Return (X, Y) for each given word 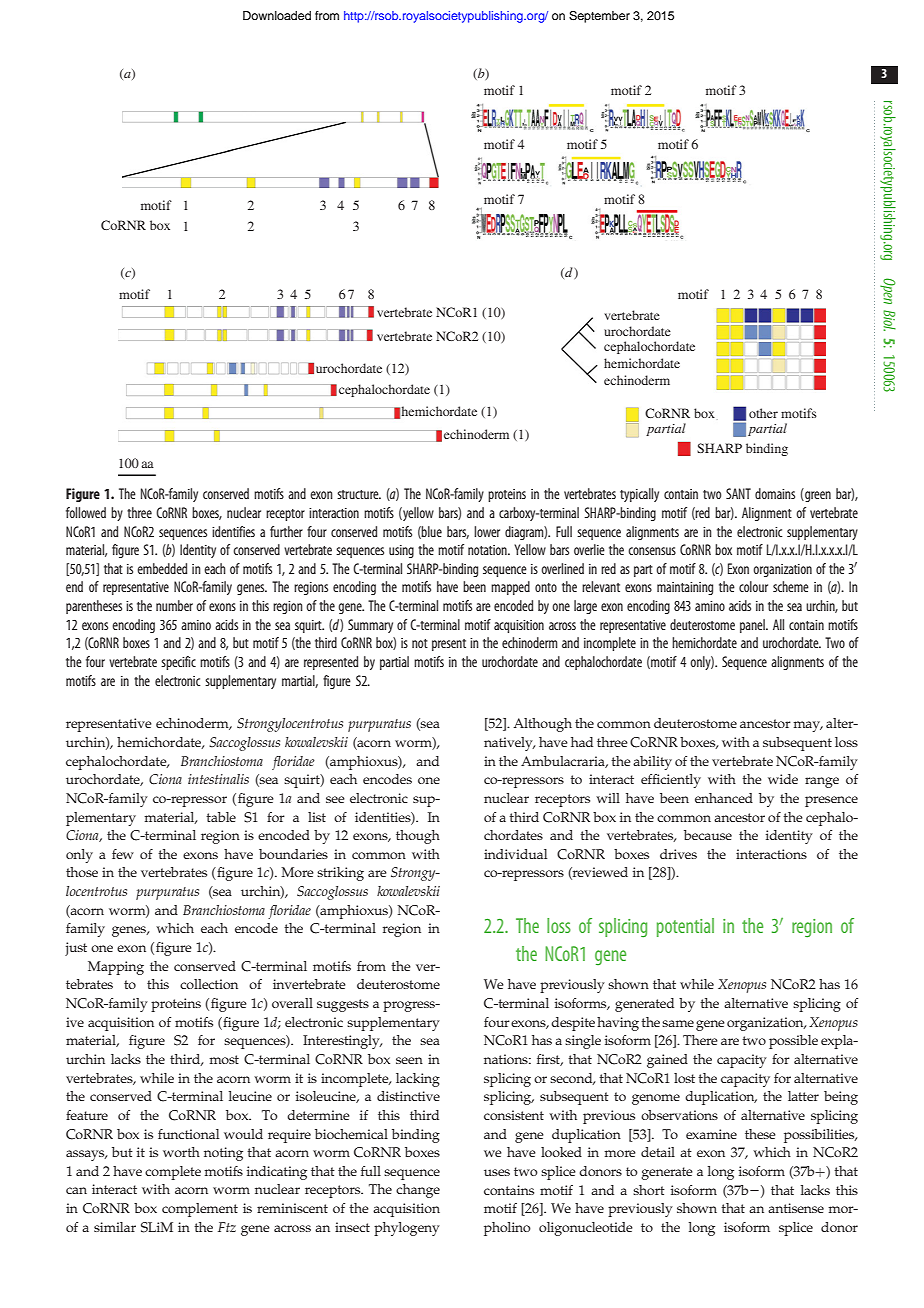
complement (200, 1210)
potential (685, 927)
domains (775, 493)
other (763, 413)
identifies (233, 531)
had (582, 742)
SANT (738, 493)
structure (359, 494)
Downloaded (277, 15)
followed (86, 512)
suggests (343, 1005)
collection (209, 984)
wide (783, 779)
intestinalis (218, 779)
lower (487, 531)
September (599, 17)
